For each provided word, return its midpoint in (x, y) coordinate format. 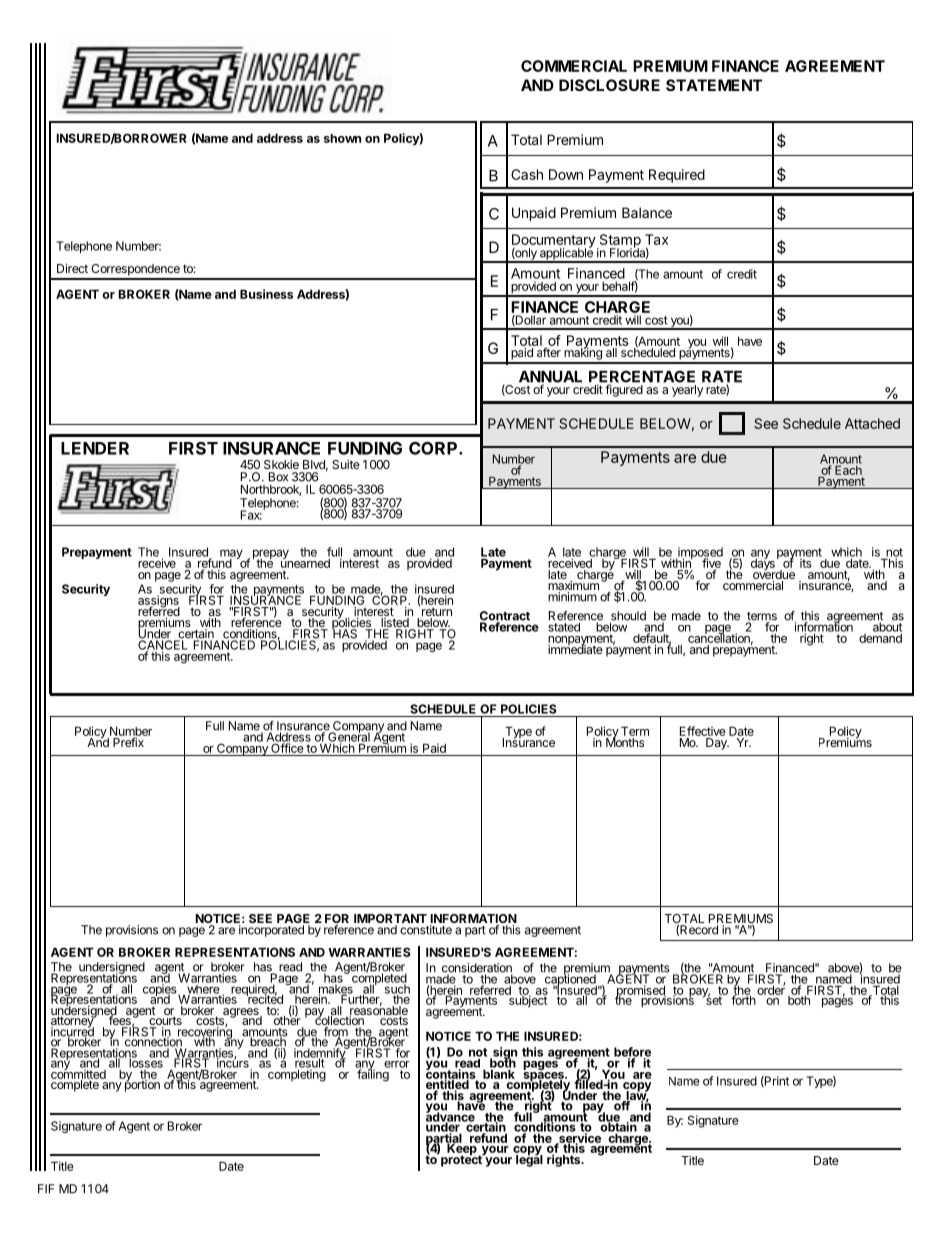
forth (743, 999)
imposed (699, 554)
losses (147, 1062)
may (231, 555)
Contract (505, 617)
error (397, 1064)
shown (342, 138)
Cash (527, 174)
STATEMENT (714, 85)
